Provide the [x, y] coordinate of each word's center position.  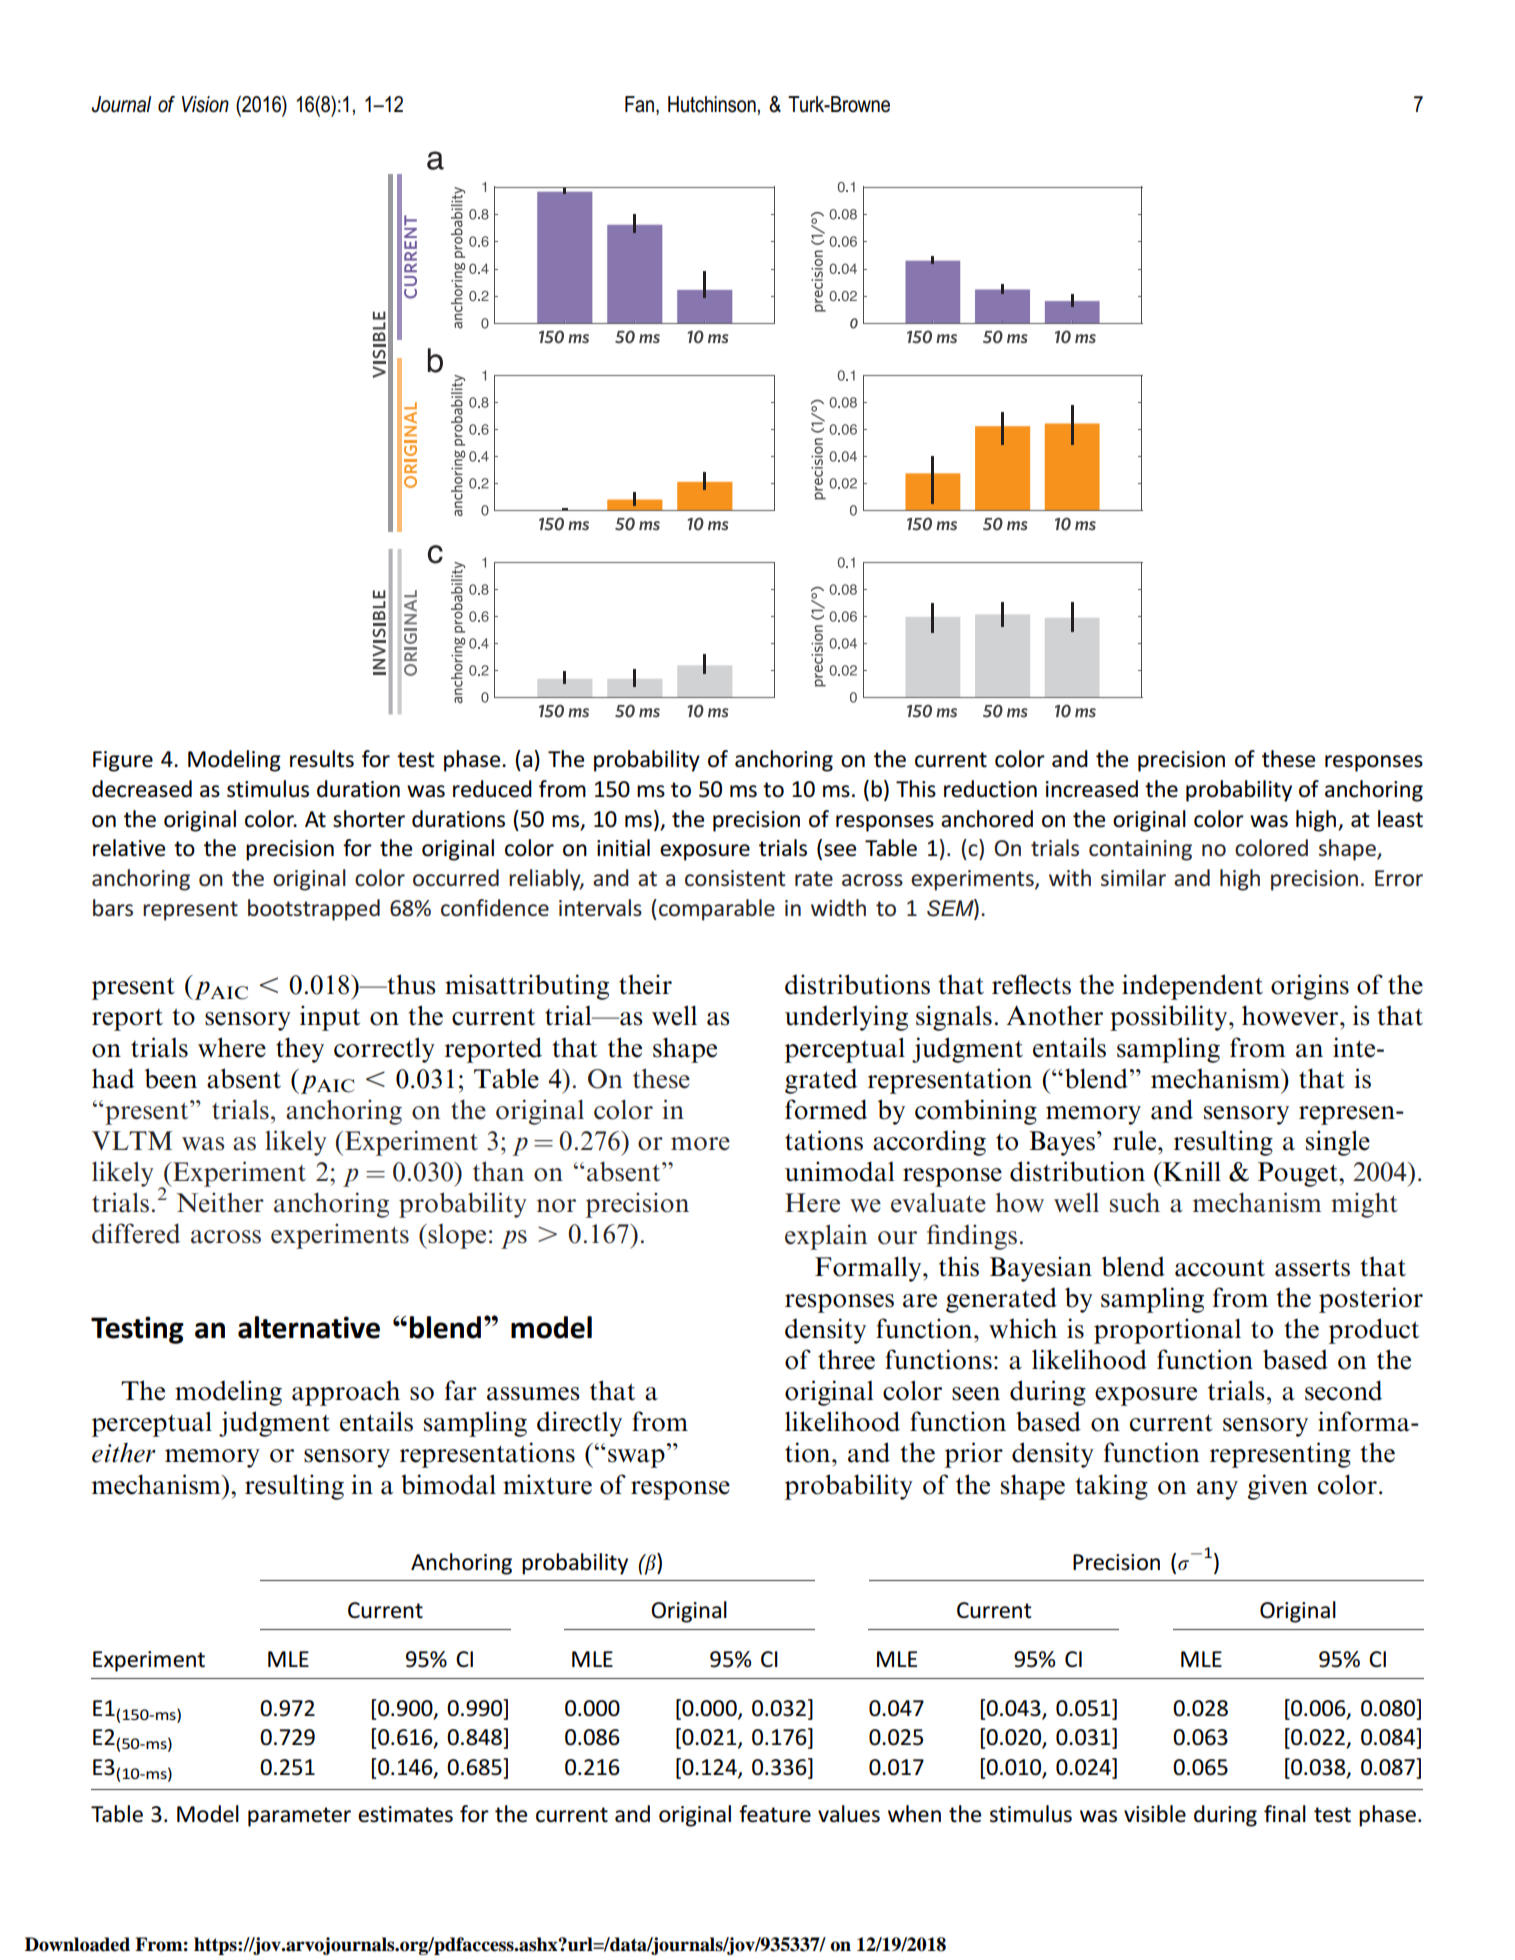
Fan [639, 104]
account [1220, 1268]
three [846, 1359]
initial [623, 848]
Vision [205, 104]
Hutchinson [712, 104]
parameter [299, 1817]
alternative [309, 1327]
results [322, 759]
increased [1092, 789]
